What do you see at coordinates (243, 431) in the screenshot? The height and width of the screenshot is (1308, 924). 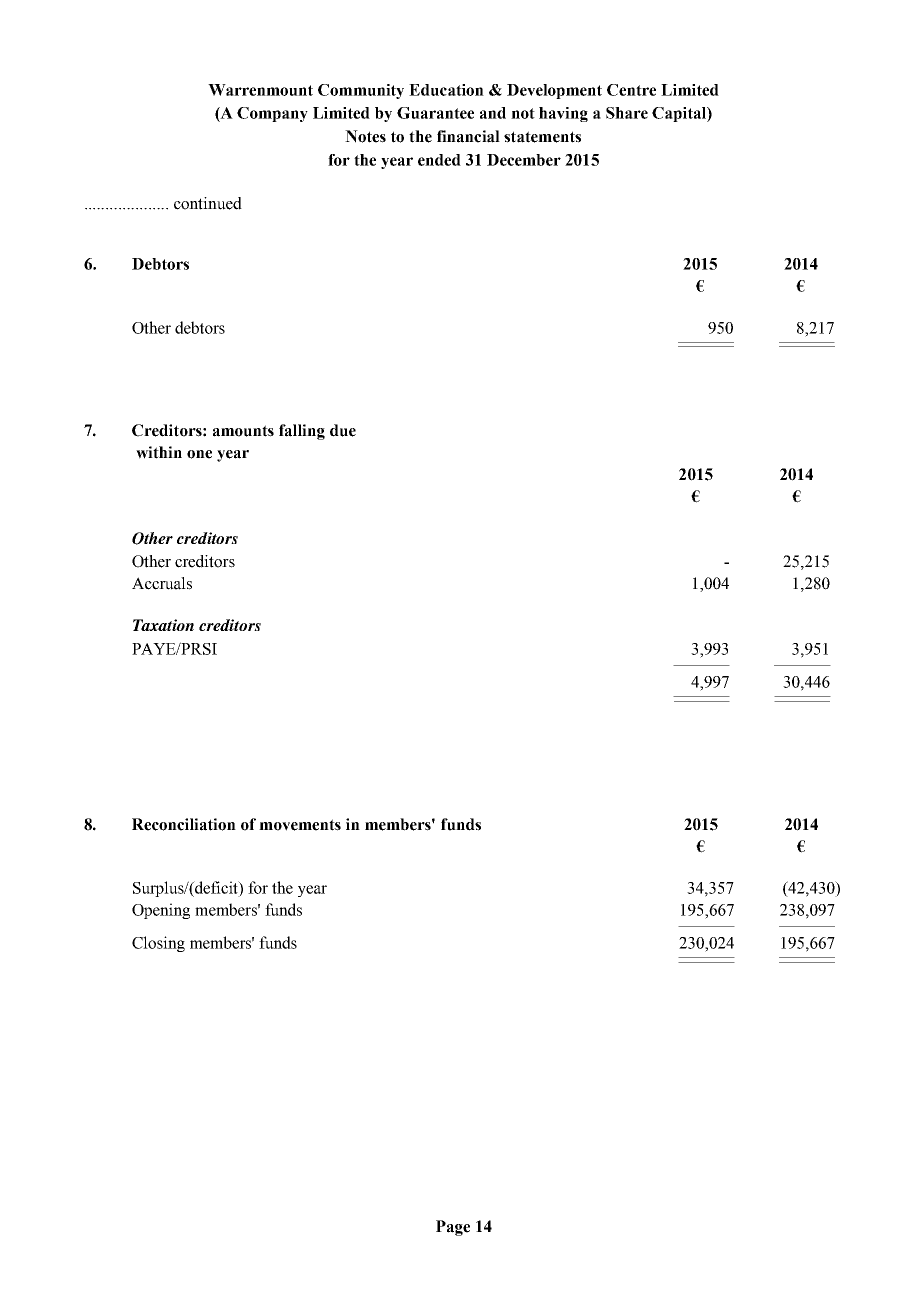 I see `amounts` at bounding box center [243, 431].
